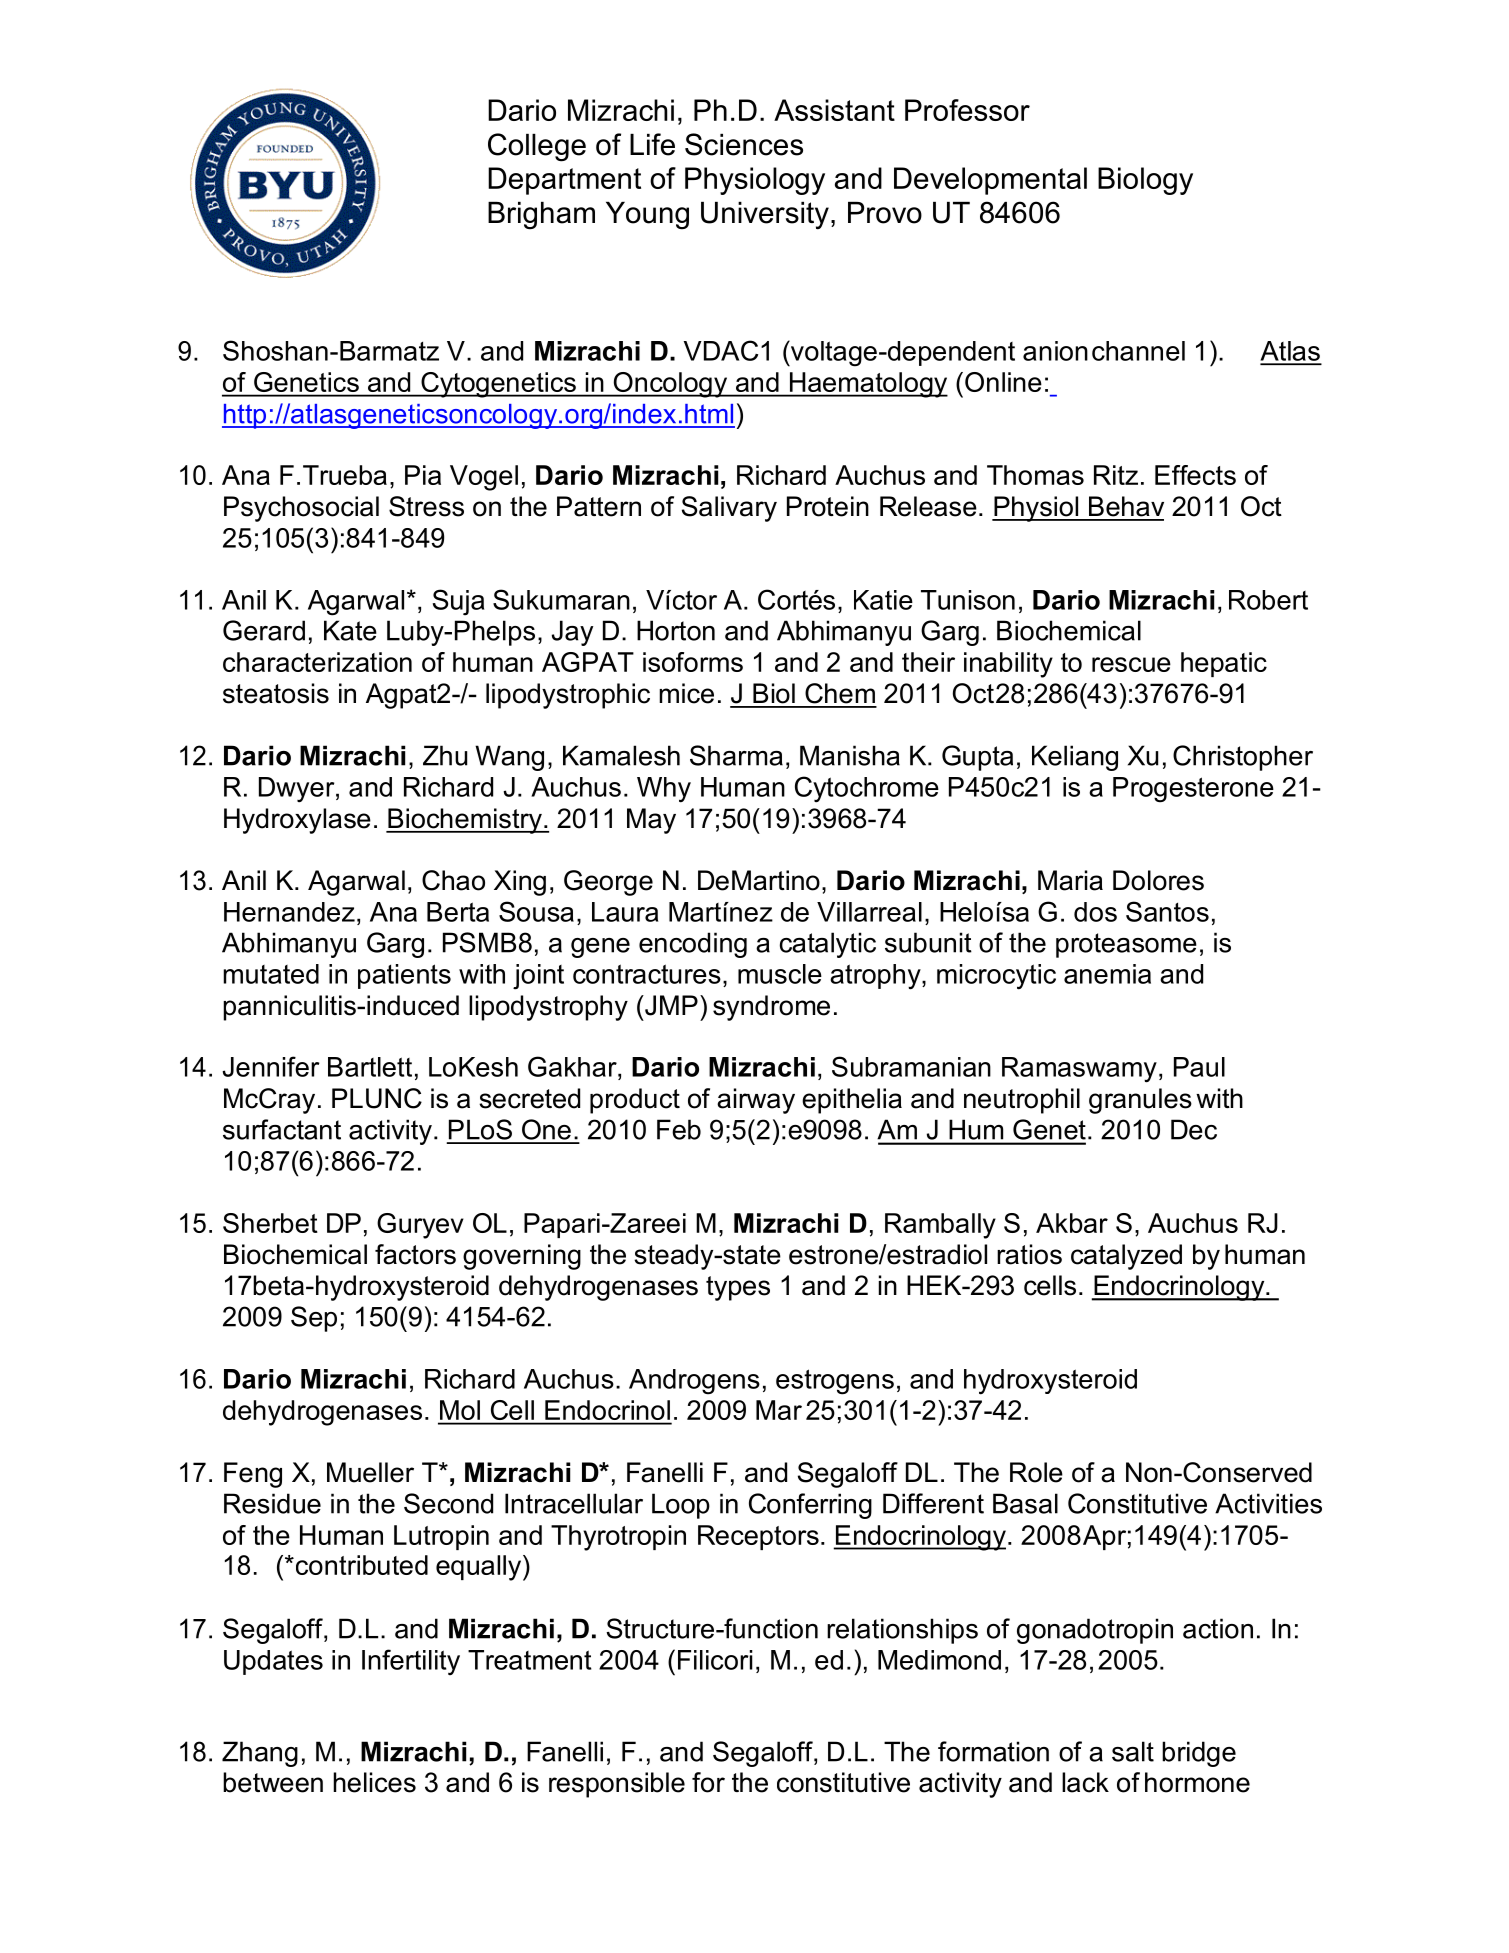  Describe the element at coordinates (1131, 664) in the screenshot. I see `rescue` at that location.
